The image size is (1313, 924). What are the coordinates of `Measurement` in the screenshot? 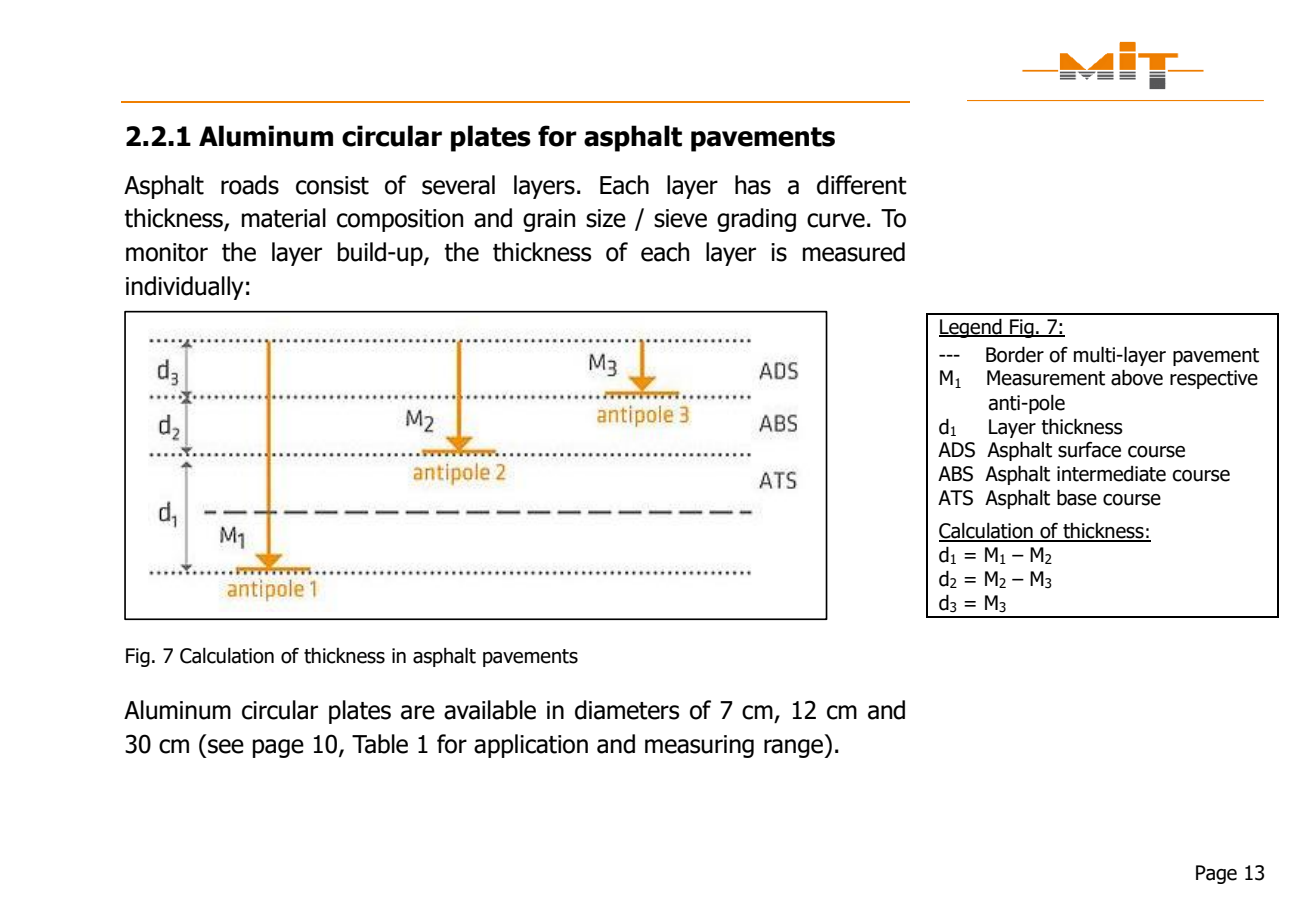 It's located at (1046, 378).
